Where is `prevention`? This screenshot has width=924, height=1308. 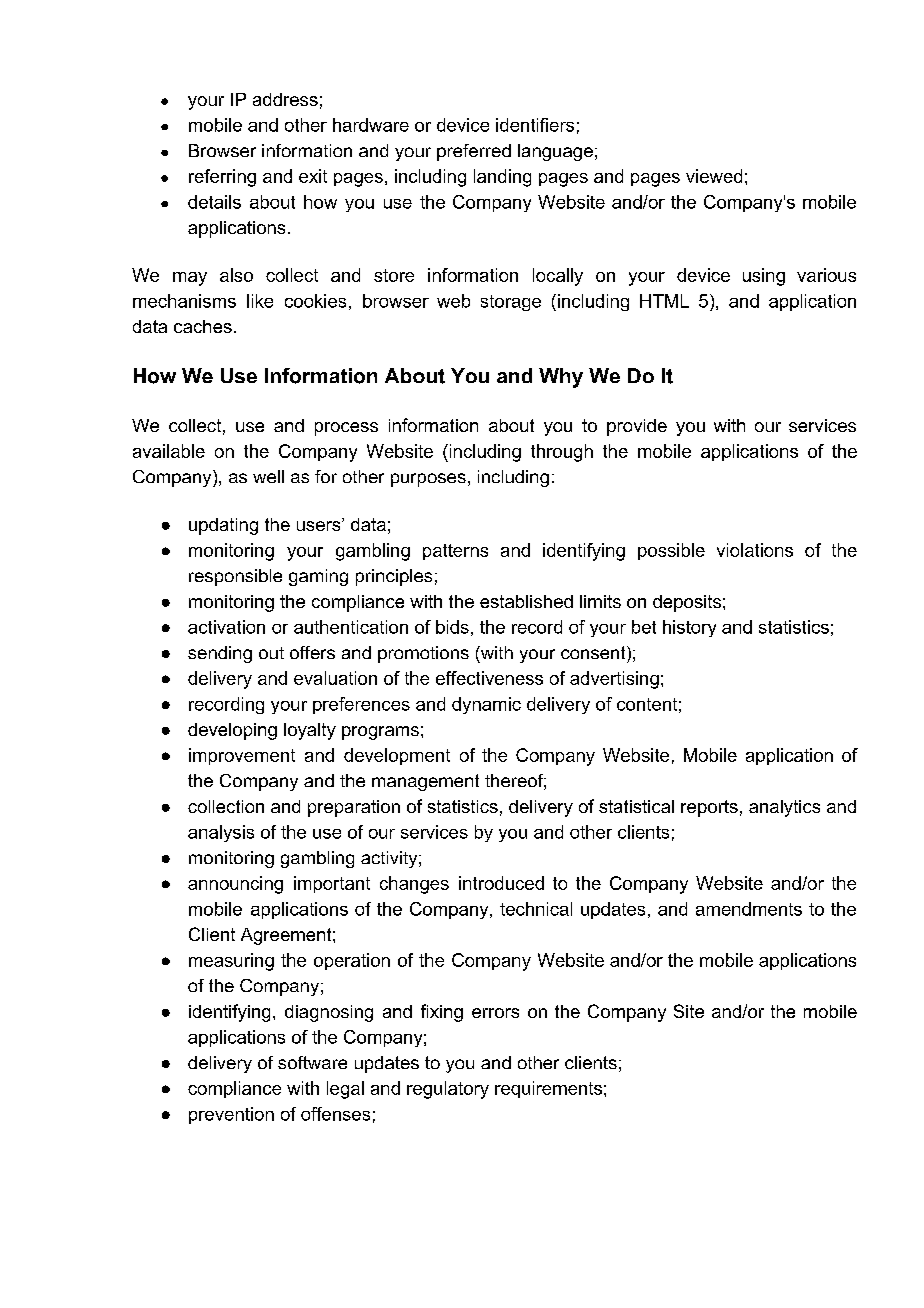
prevention is located at coordinates (231, 1115).
